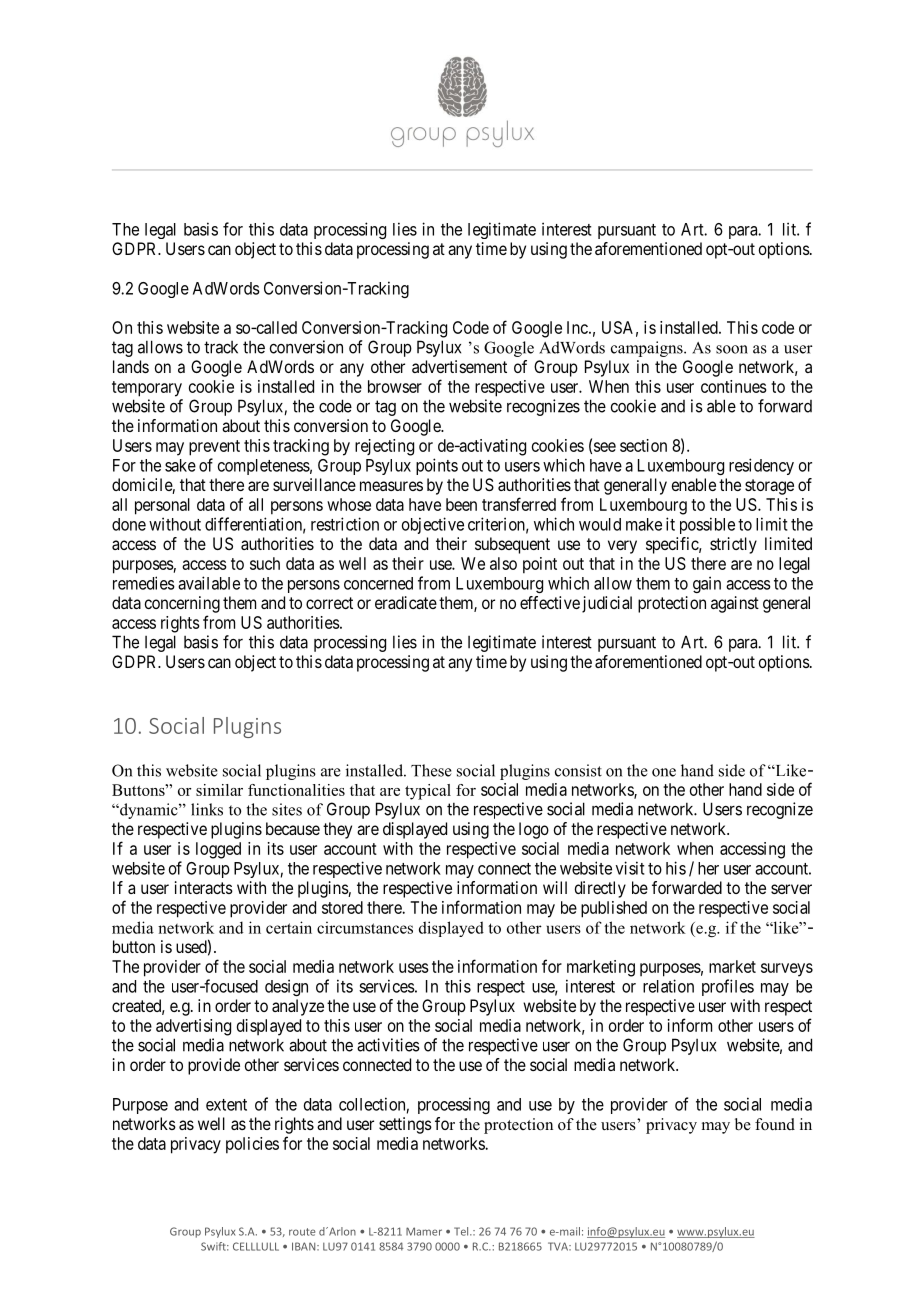  What do you see at coordinates (459, 366) in the screenshot?
I see `advertisement` at bounding box center [459, 366].
